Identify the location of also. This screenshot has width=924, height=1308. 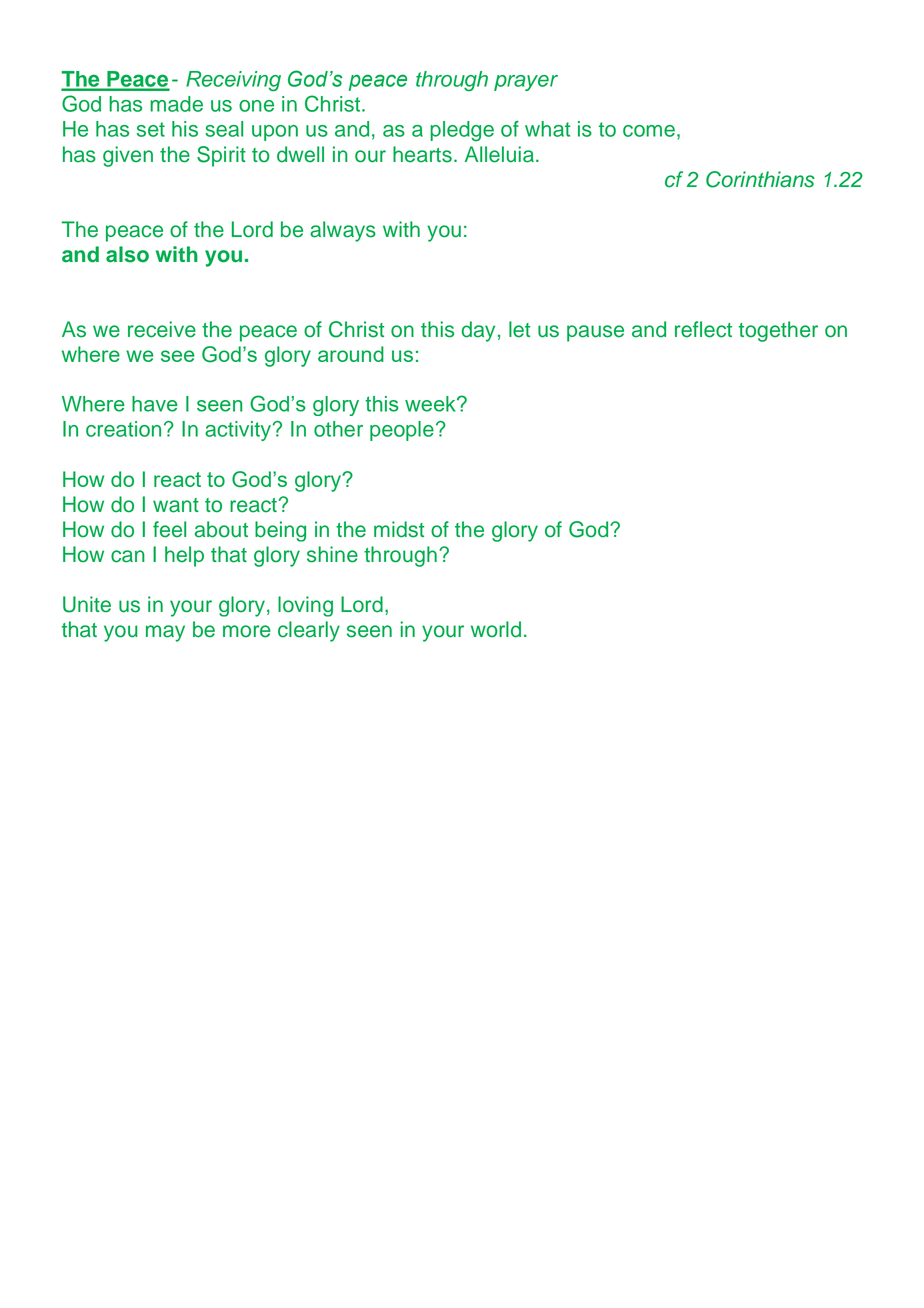
(127, 254).
